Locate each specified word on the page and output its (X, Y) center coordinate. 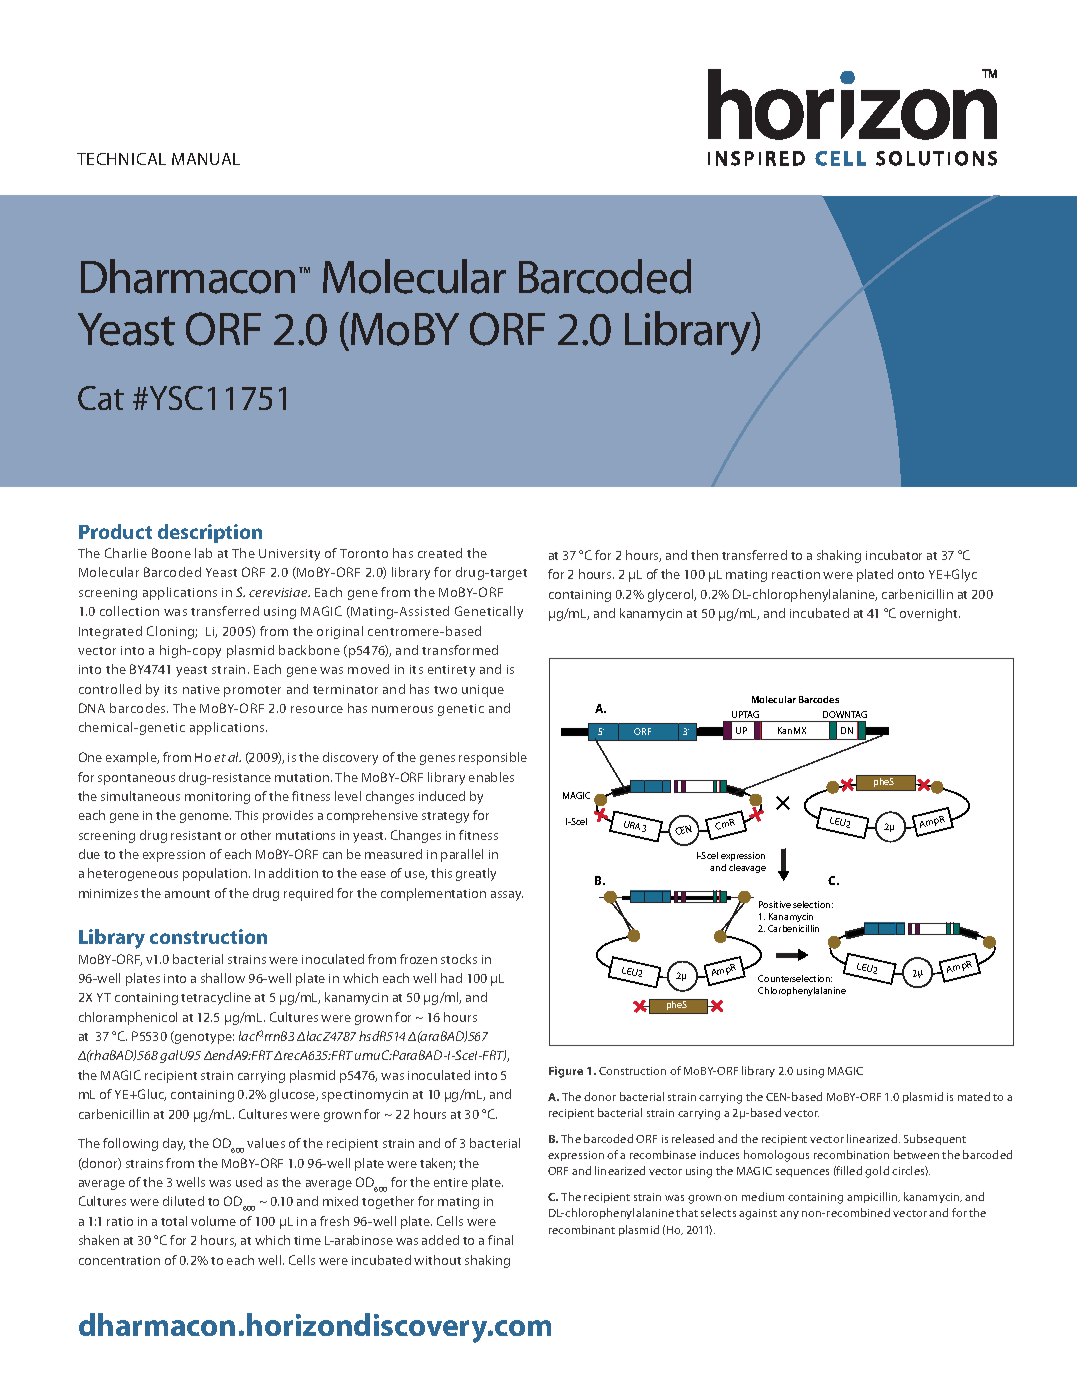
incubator (894, 555)
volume (213, 1221)
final (500, 1240)
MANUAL (206, 159)
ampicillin (873, 1197)
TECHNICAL (121, 159)
